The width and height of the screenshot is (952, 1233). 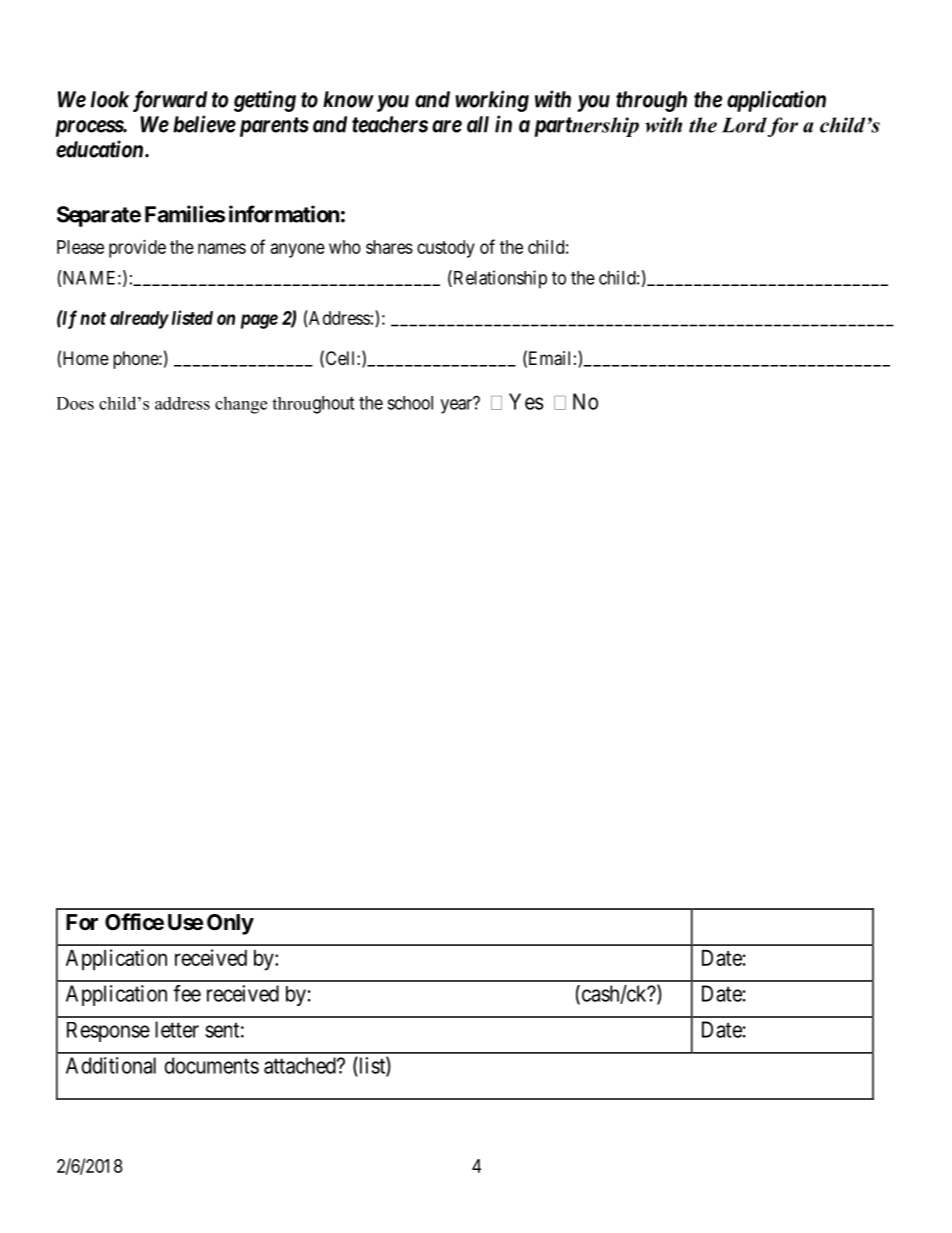 What do you see at coordinates (93, 318) in the screenshot?
I see `not` at bounding box center [93, 318].
